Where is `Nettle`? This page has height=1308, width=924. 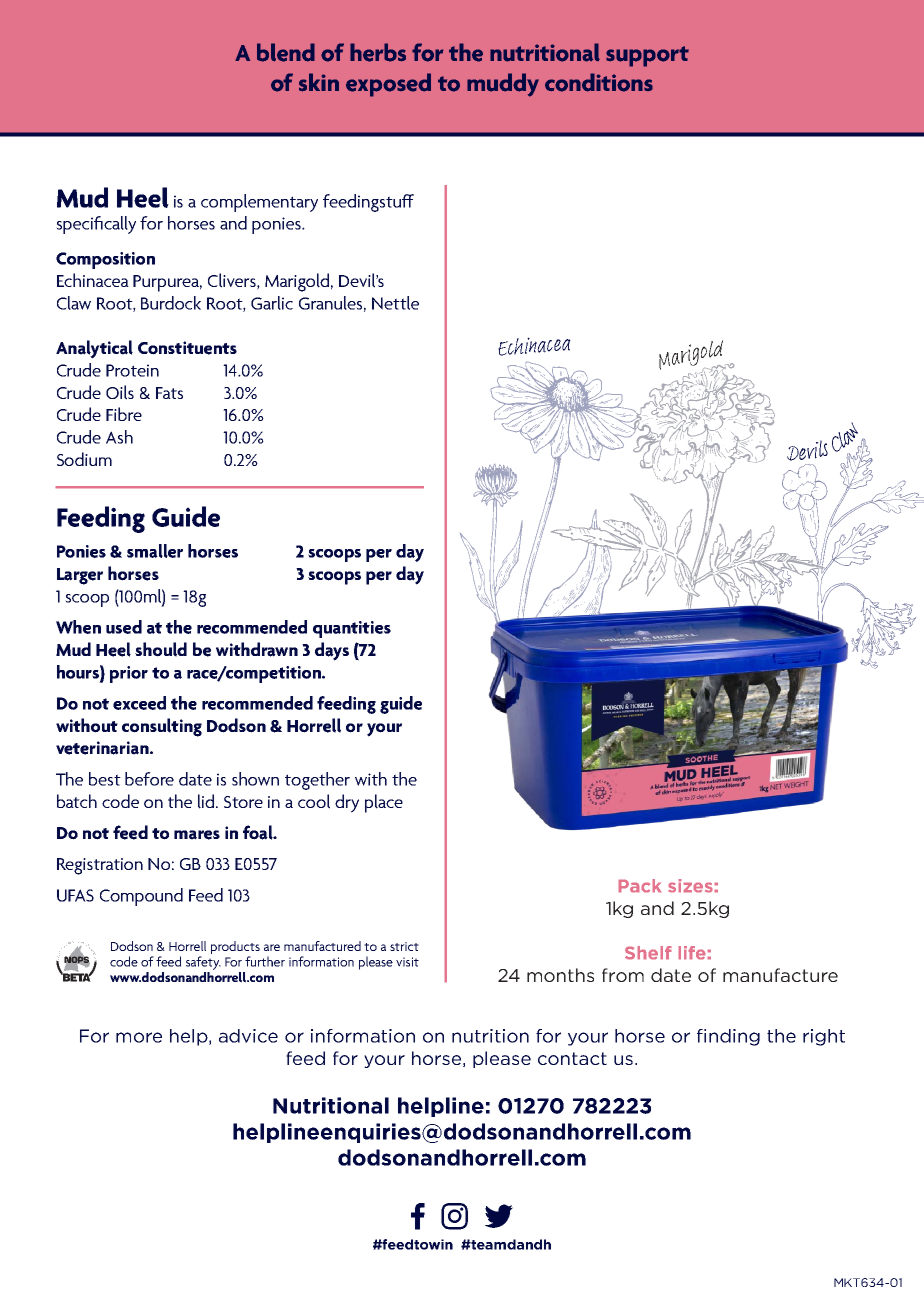 Nettle is located at coordinates (395, 303).
